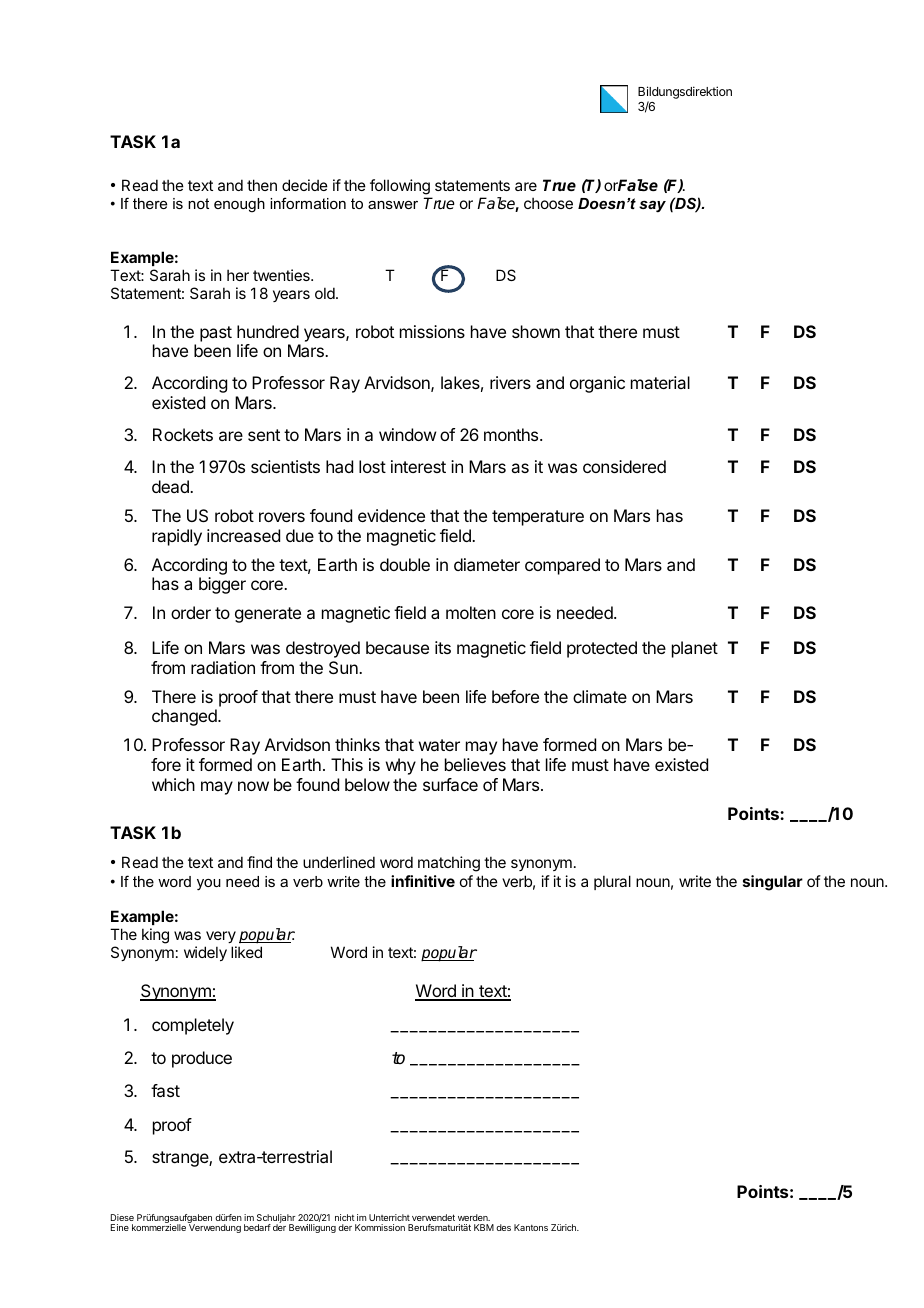 The image size is (924, 1308). I want to click on matching, so click(449, 864).
